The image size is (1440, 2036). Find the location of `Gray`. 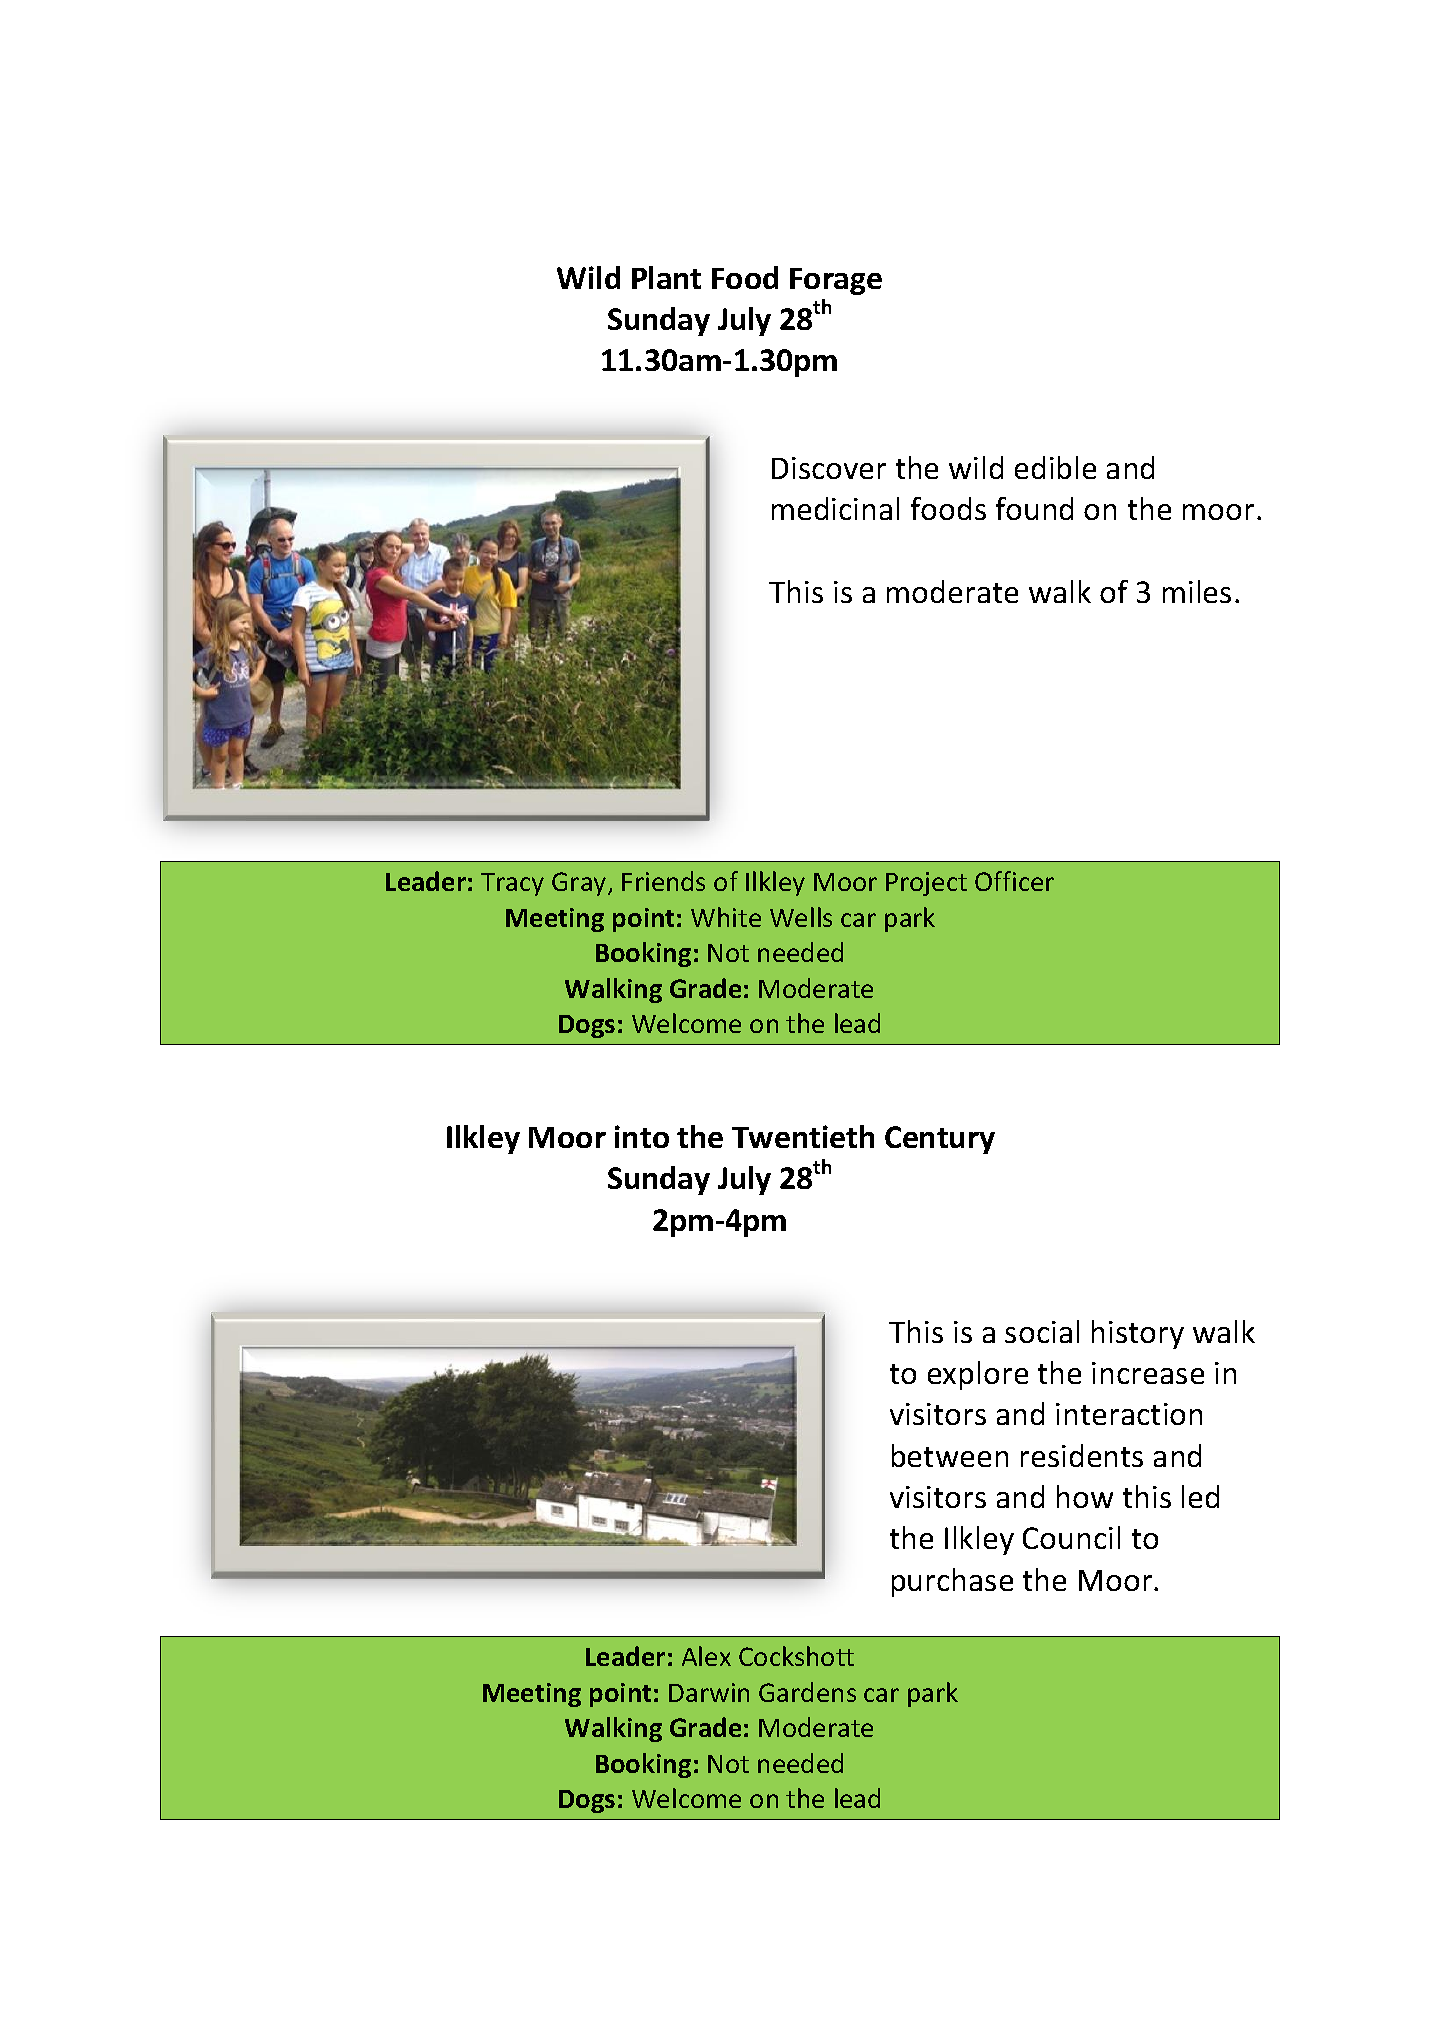

Gray is located at coordinates (580, 884).
